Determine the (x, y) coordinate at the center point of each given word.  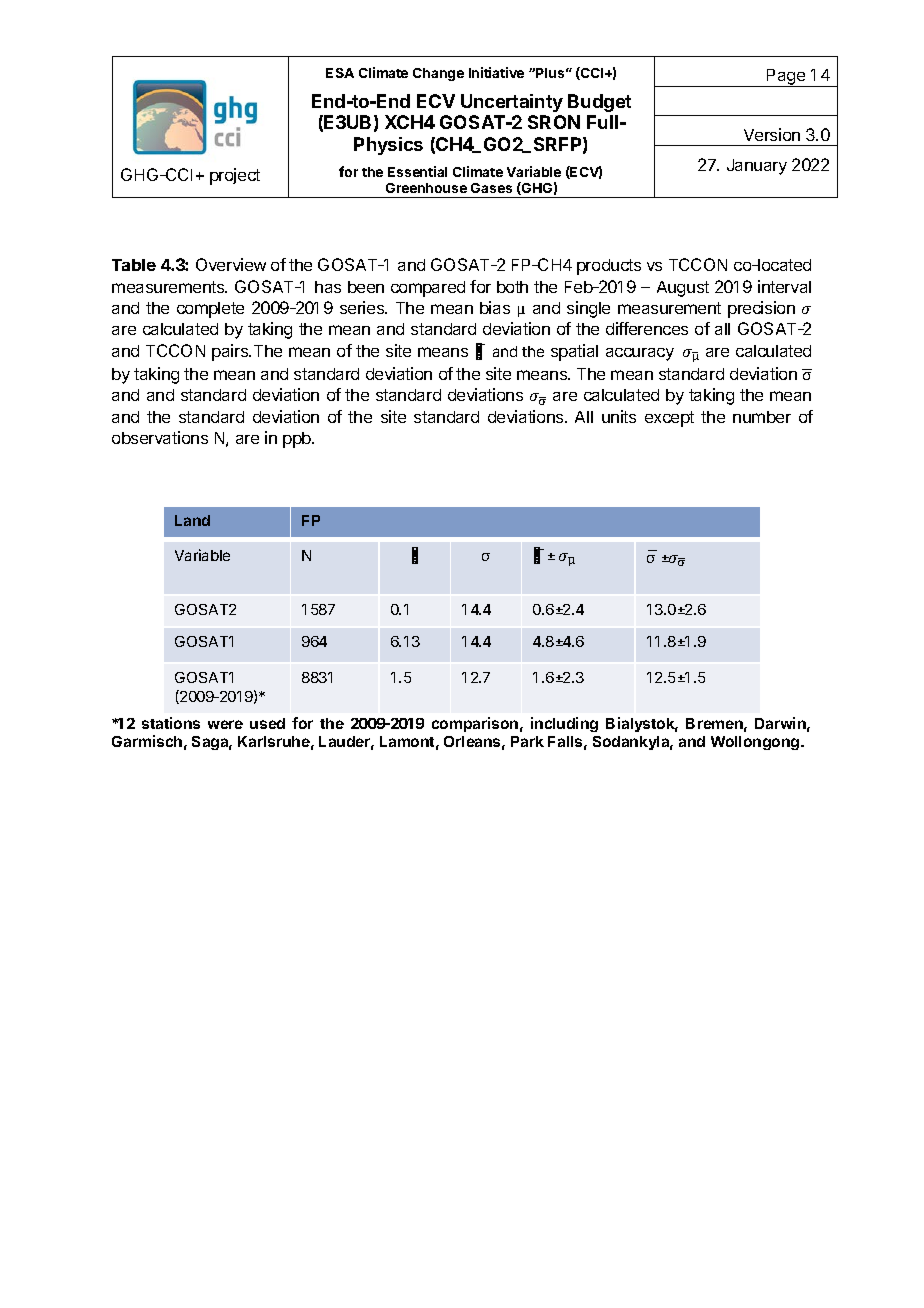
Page (786, 78)
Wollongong (756, 743)
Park (527, 741)
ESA (340, 73)
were (225, 724)
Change (438, 74)
